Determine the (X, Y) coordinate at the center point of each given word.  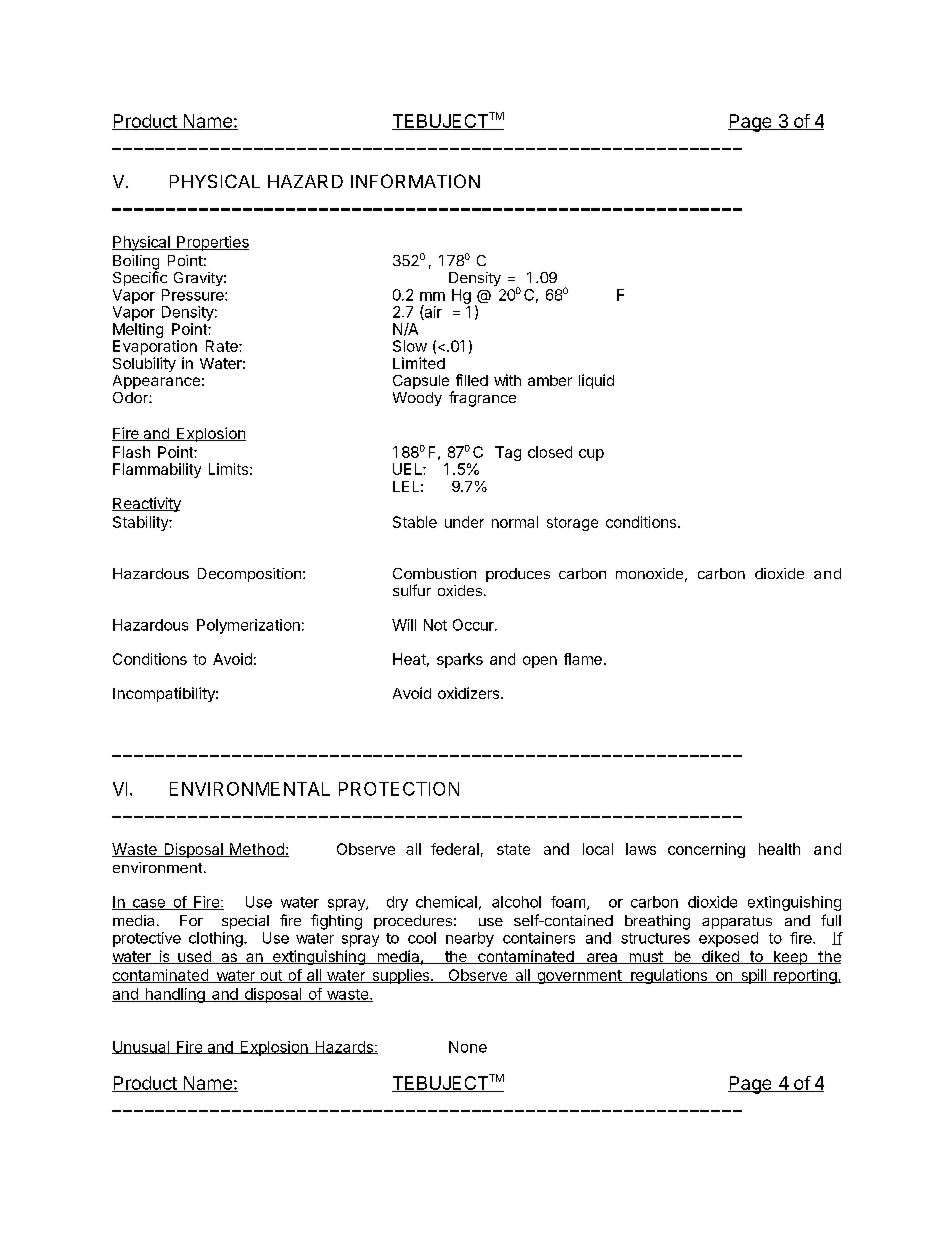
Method (256, 850)
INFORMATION (415, 181)
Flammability (157, 470)
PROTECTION (399, 789)
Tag (508, 453)
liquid (596, 381)
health (779, 849)
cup (591, 455)
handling (175, 995)
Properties (212, 243)
